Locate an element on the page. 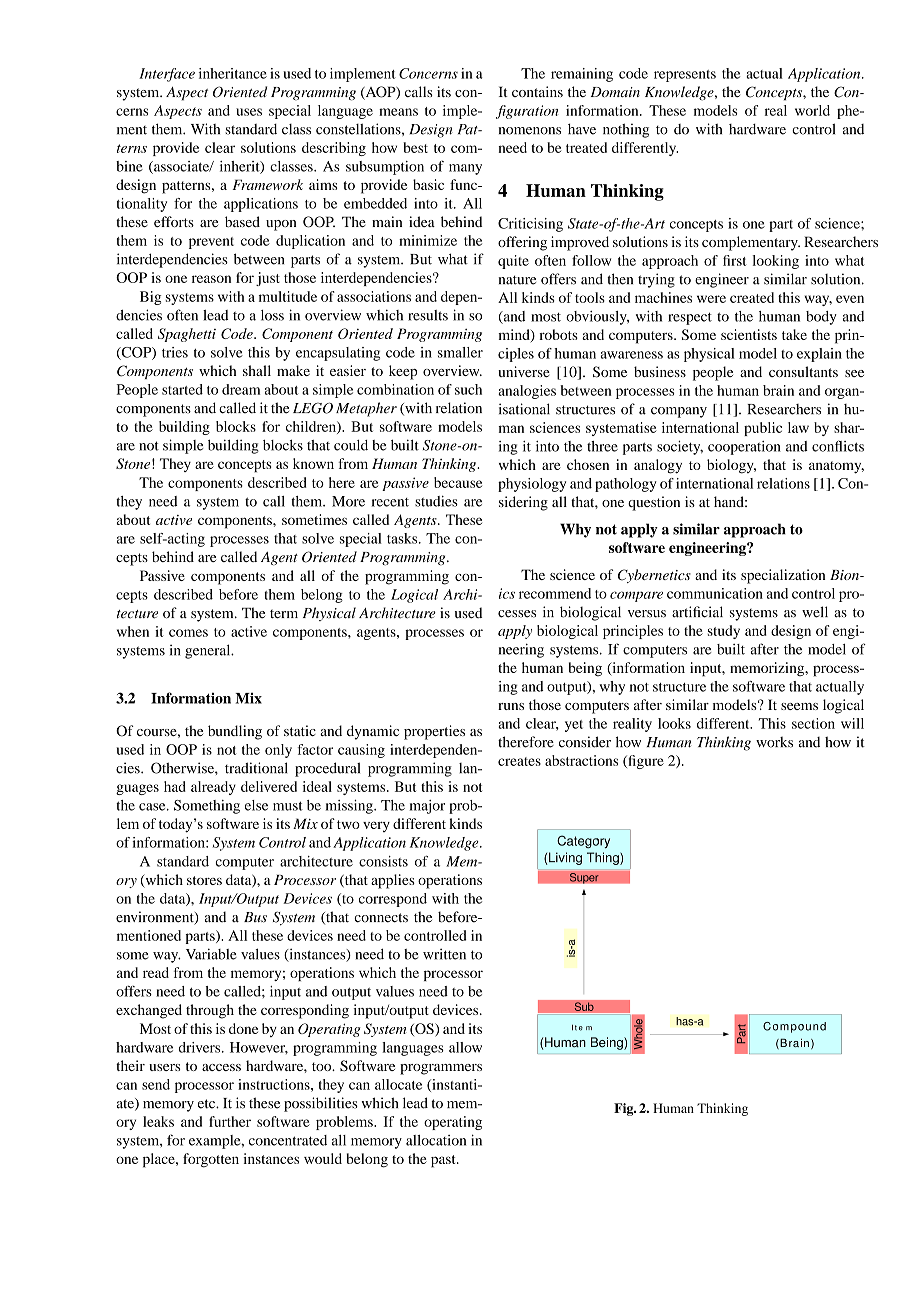  known is located at coordinates (313, 463).
